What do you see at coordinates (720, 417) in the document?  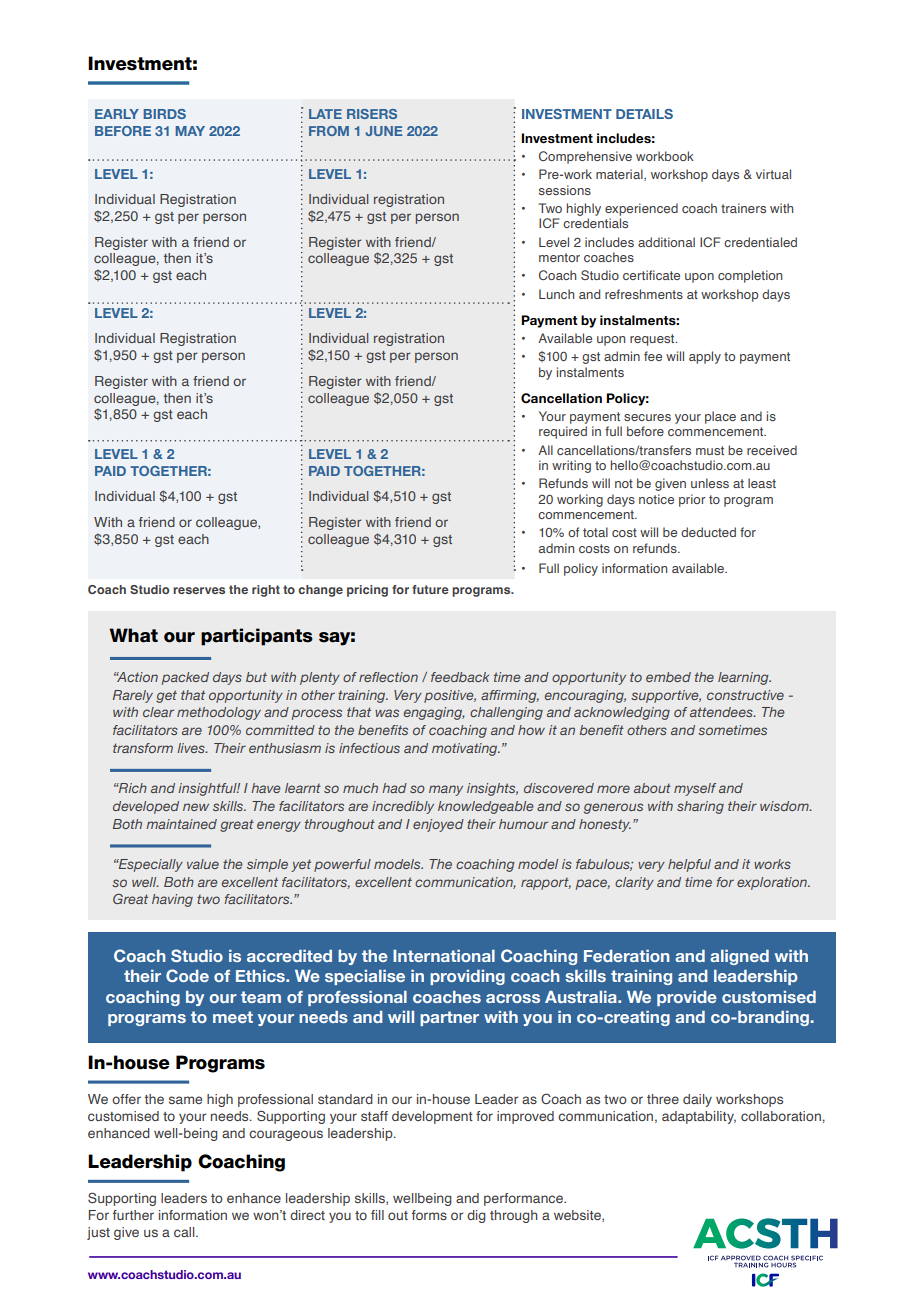 I see `place` at bounding box center [720, 417].
